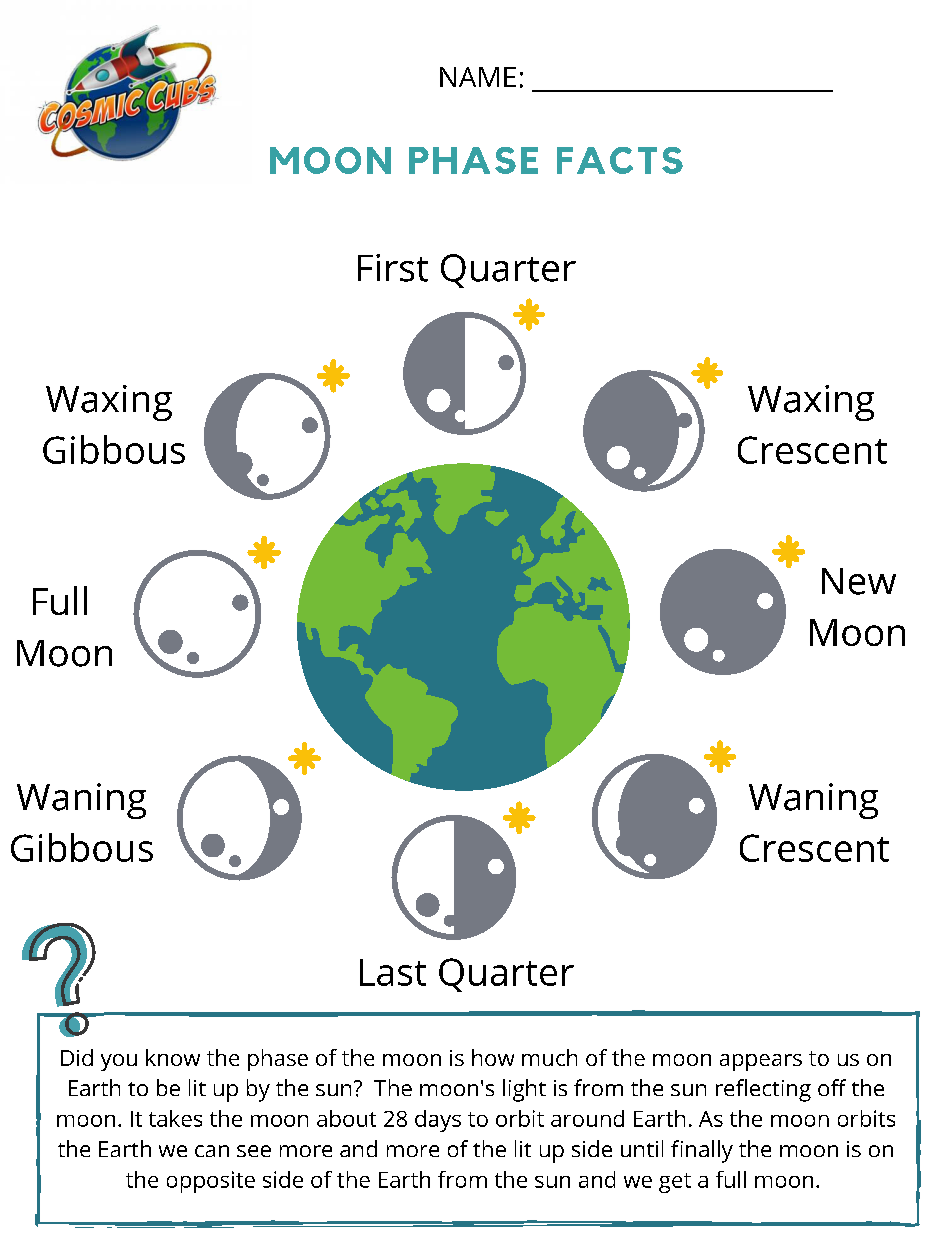  What do you see at coordinates (478, 77) in the page?
I see `NAME` at bounding box center [478, 77].
